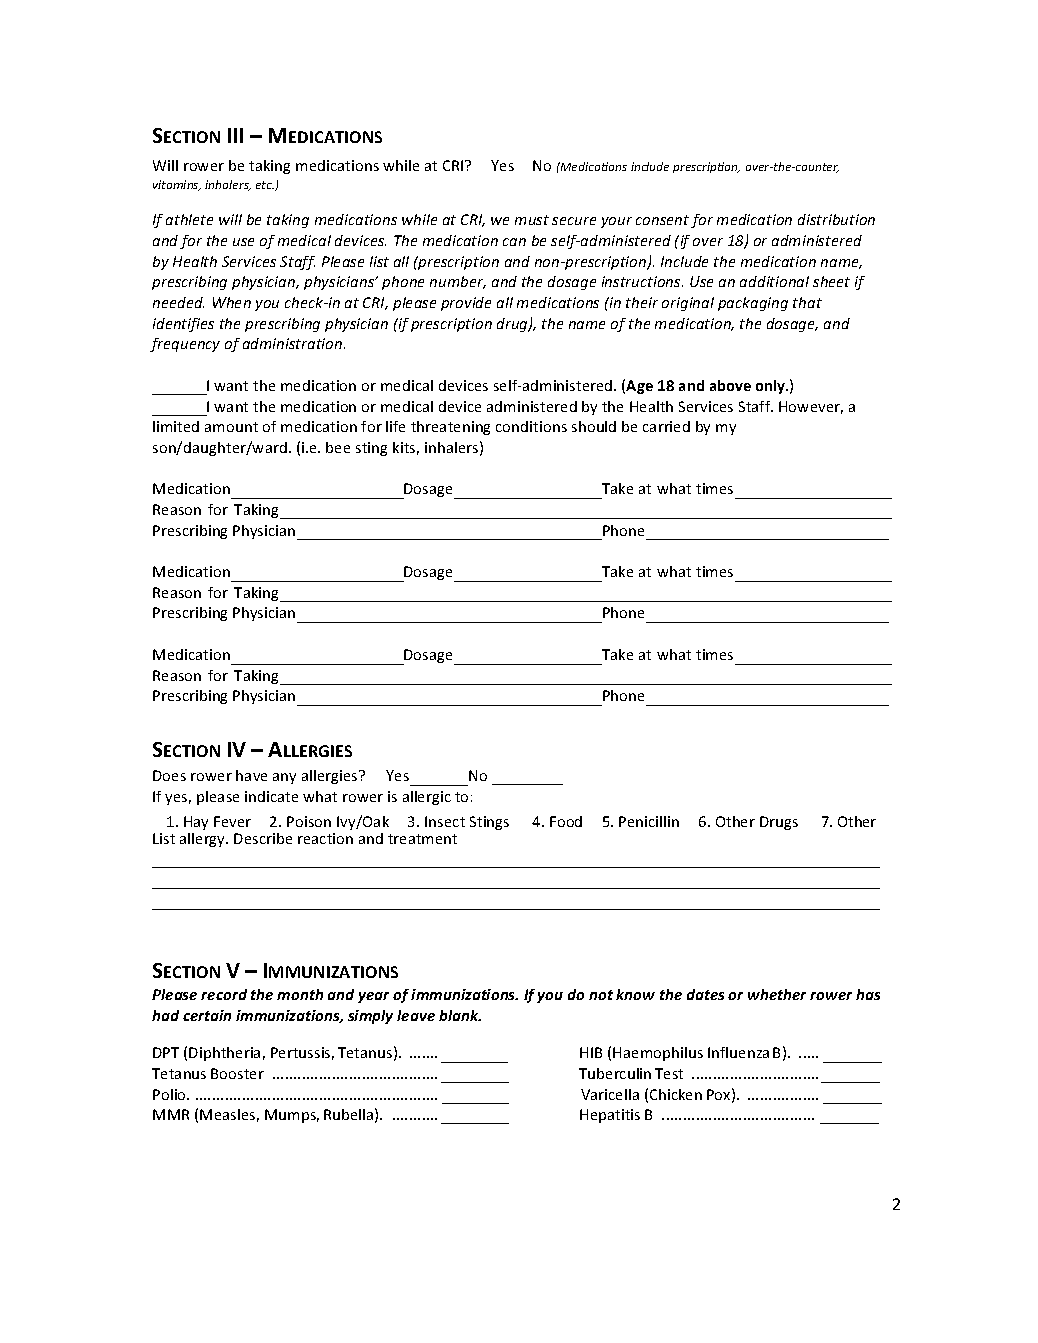 The image size is (1038, 1343). I want to click on must, so click(532, 220).
